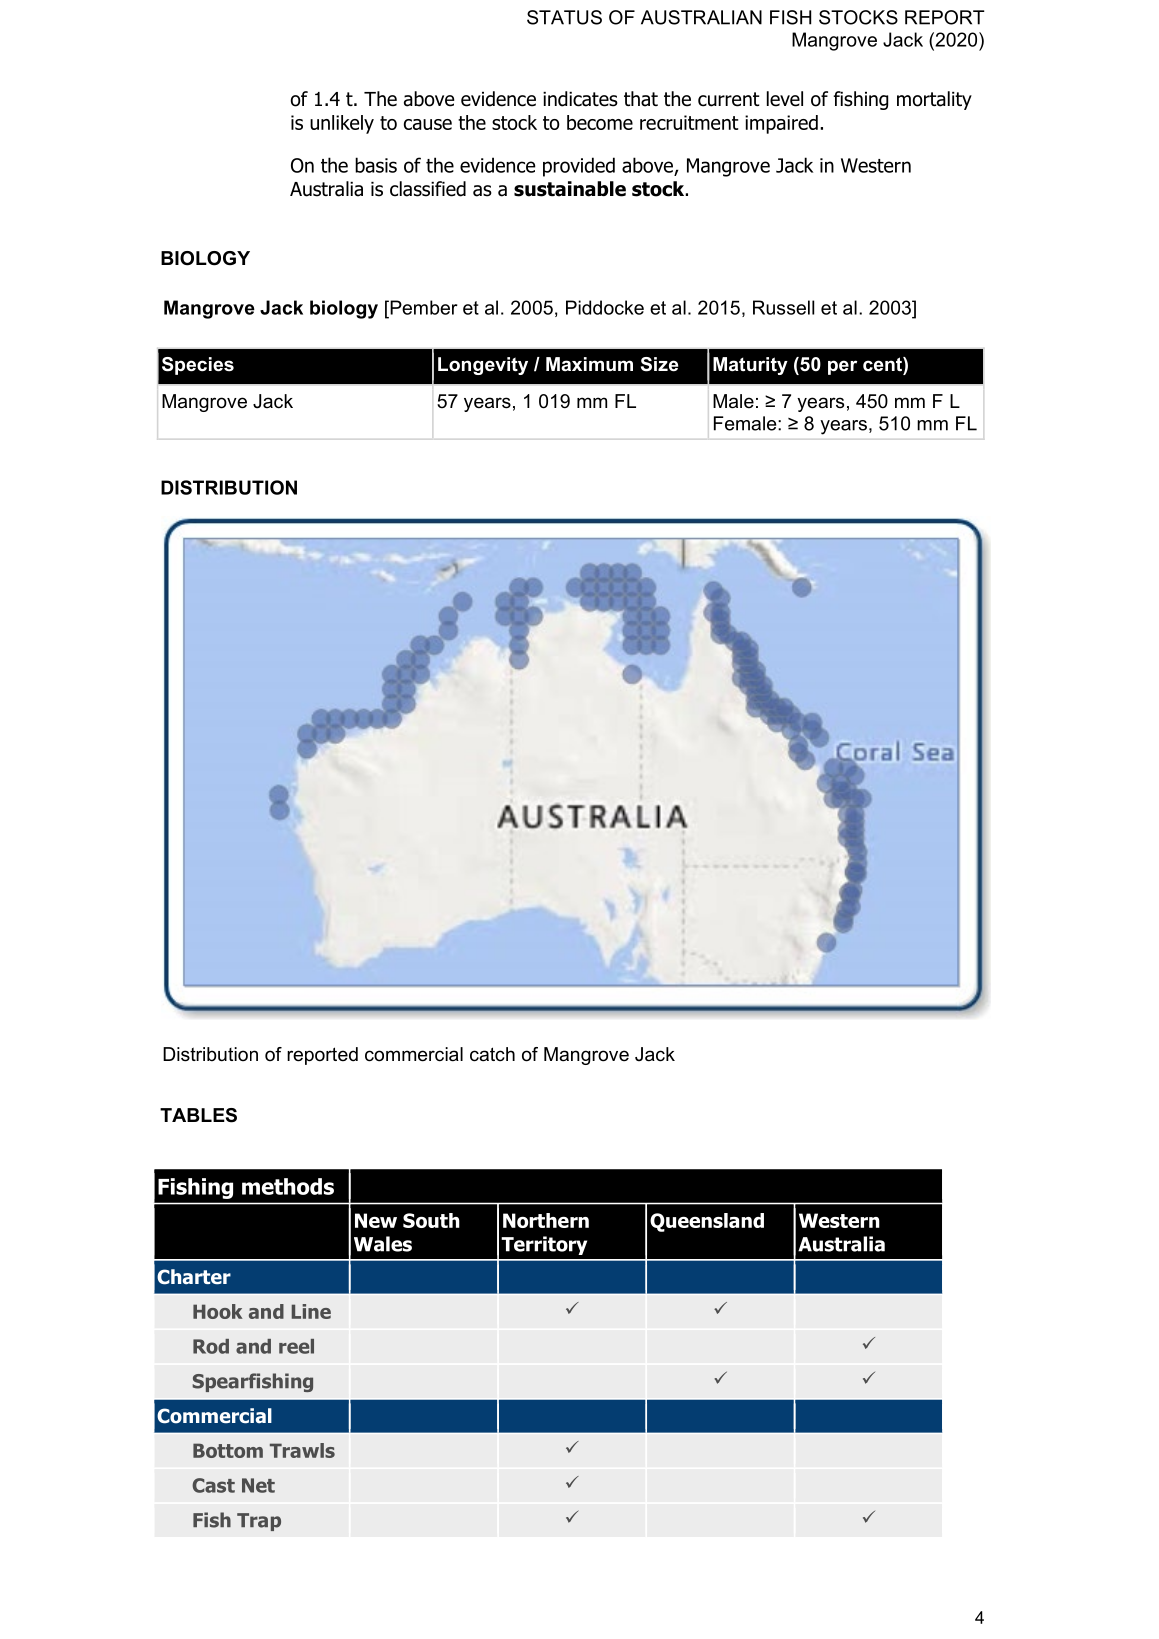 Image resolution: width=1159 pixels, height=1639 pixels. What do you see at coordinates (785, 99) in the screenshot?
I see `level` at bounding box center [785, 99].
